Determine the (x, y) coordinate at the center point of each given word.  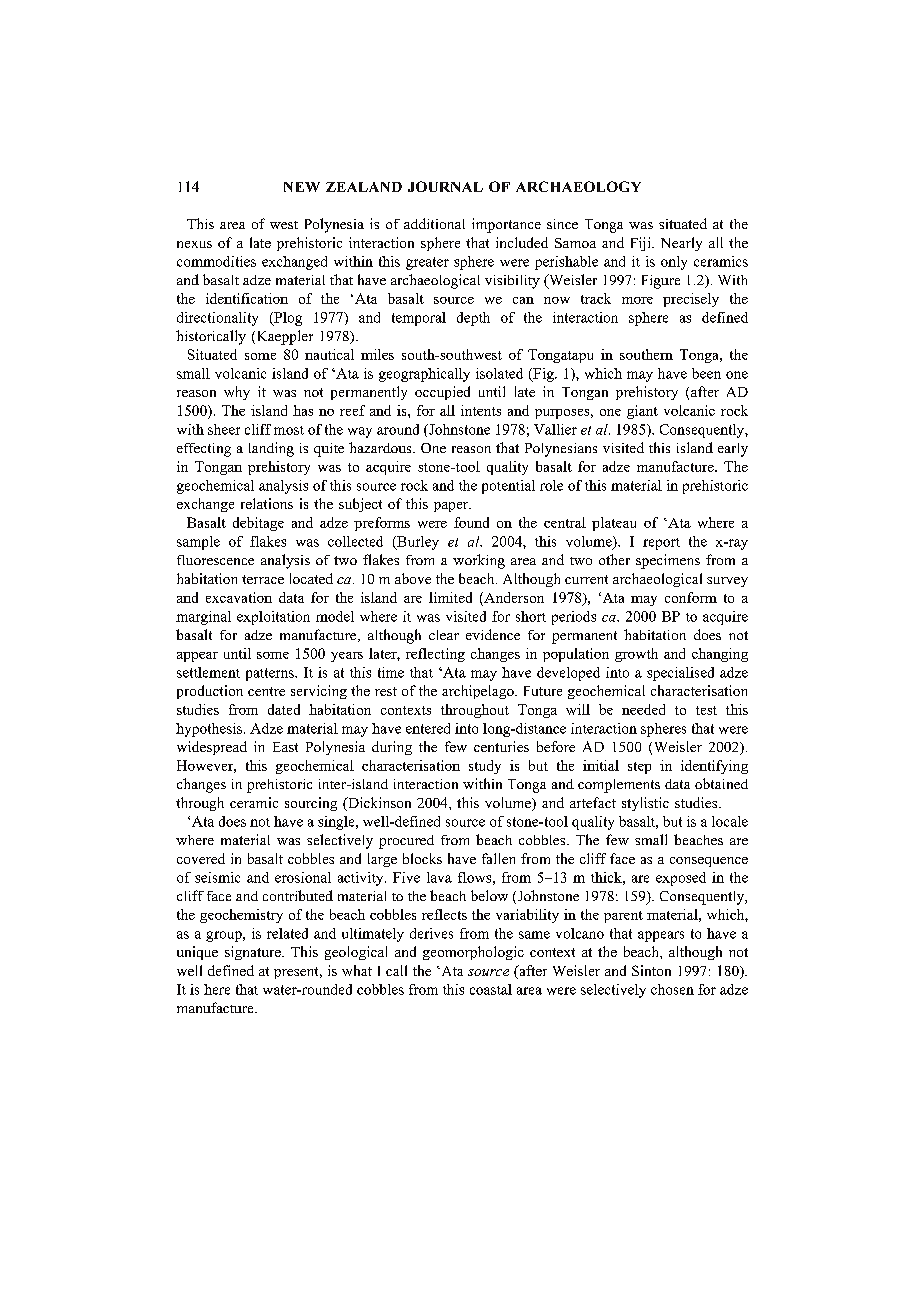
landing (271, 449)
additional (434, 223)
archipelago (479, 692)
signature (254, 953)
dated (284, 709)
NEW (302, 187)
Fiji (642, 244)
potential (508, 487)
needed (643, 709)
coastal (491, 989)
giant (642, 412)
